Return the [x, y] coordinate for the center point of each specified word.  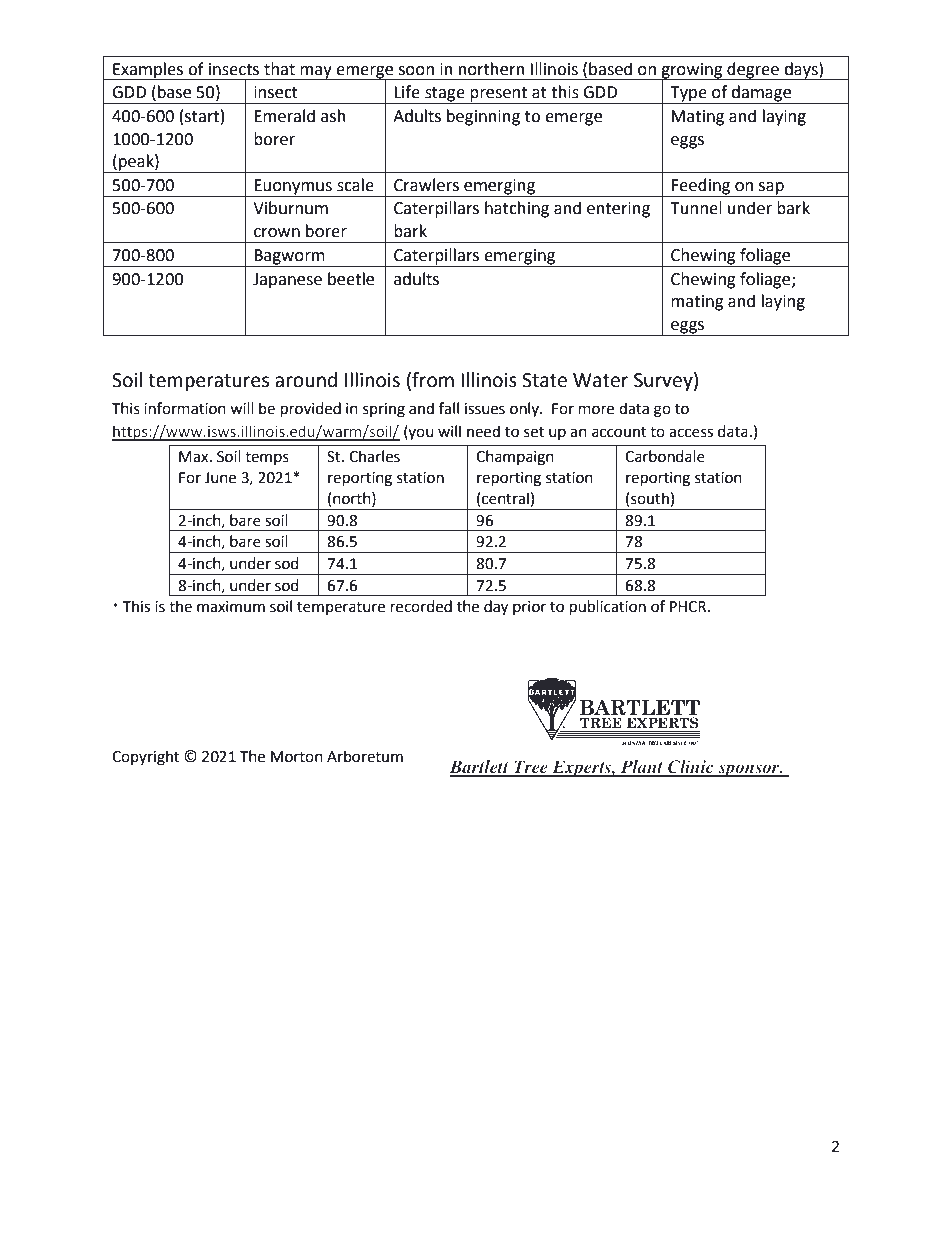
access [691, 433]
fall [449, 408]
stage [445, 95]
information [185, 408]
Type [688, 95]
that [279, 69]
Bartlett [480, 768]
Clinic [691, 768]
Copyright [145, 758]
